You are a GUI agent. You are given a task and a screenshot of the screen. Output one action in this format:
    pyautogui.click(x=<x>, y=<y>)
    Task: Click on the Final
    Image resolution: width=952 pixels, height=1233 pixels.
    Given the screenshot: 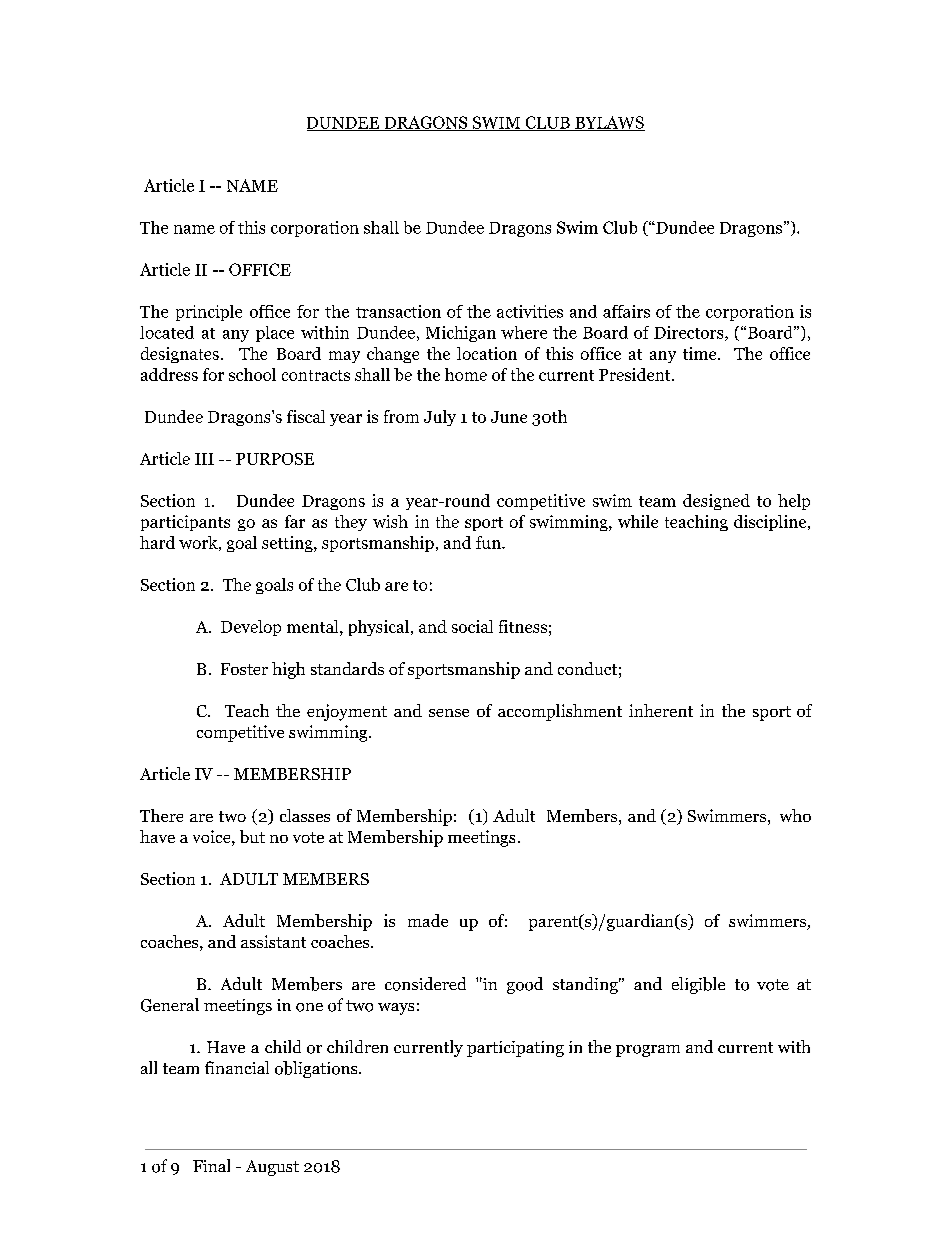 What is the action you would take?
    pyautogui.click(x=211, y=1165)
